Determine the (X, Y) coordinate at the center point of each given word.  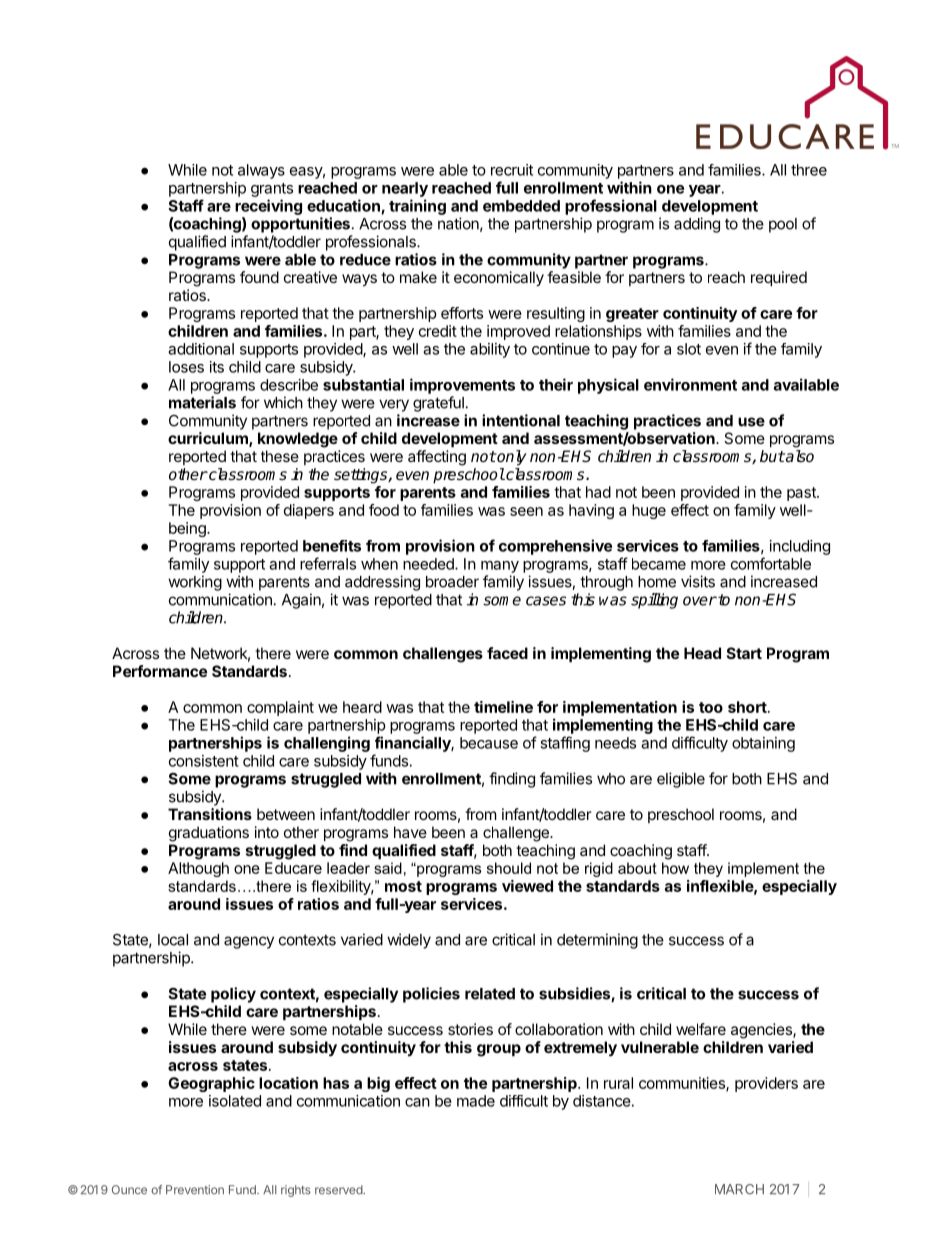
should (509, 868)
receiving (268, 207)
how (675, 868)
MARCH (739, 1189)
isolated (235, 1101)
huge (649, 511)
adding (697, 225)
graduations (209, 834)
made (476, 1101)
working (195, 583)
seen (526, 511)
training (417, 207)
